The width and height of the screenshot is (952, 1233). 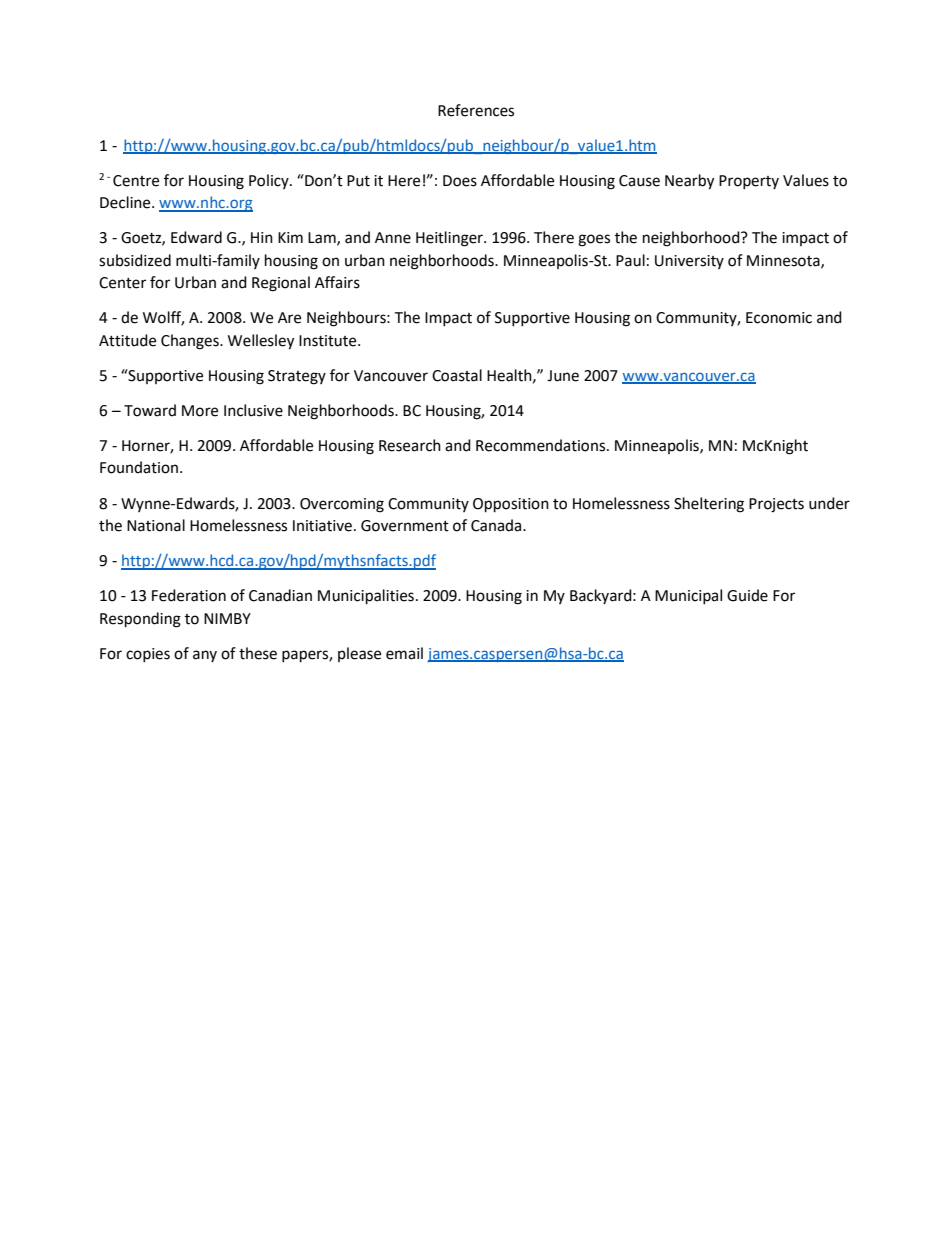 I want to click on any, so click(x=205, y=656).
